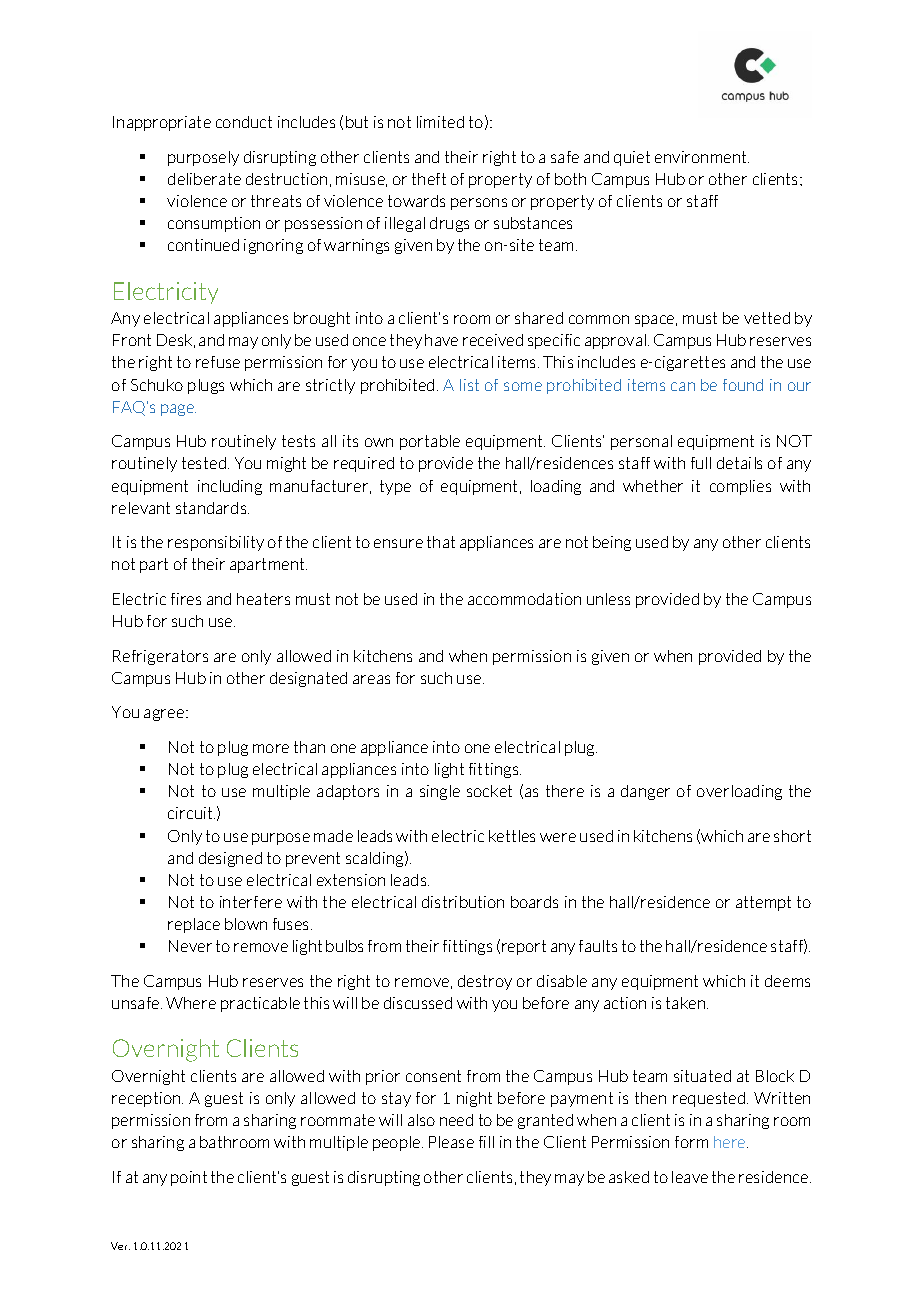 The height and width of the screenshot is (1308, 924). I want to click on found, so click(743, 385).
